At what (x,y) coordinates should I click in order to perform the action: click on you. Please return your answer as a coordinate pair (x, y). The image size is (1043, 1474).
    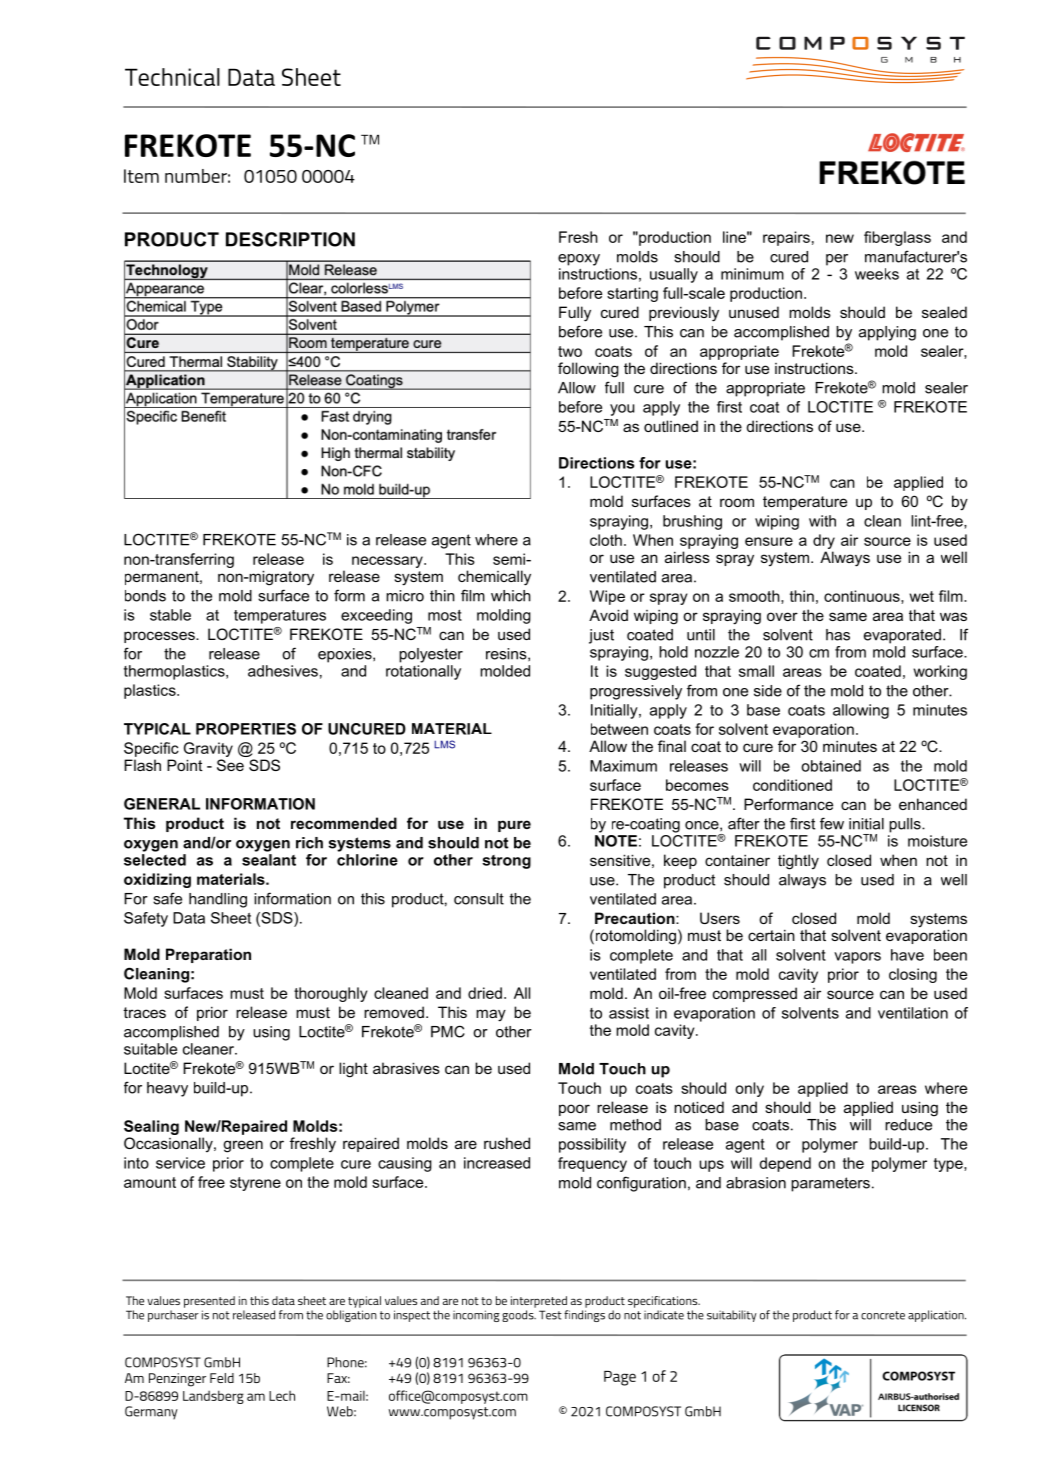
    Looking at the image, I should click on (622, 410).
